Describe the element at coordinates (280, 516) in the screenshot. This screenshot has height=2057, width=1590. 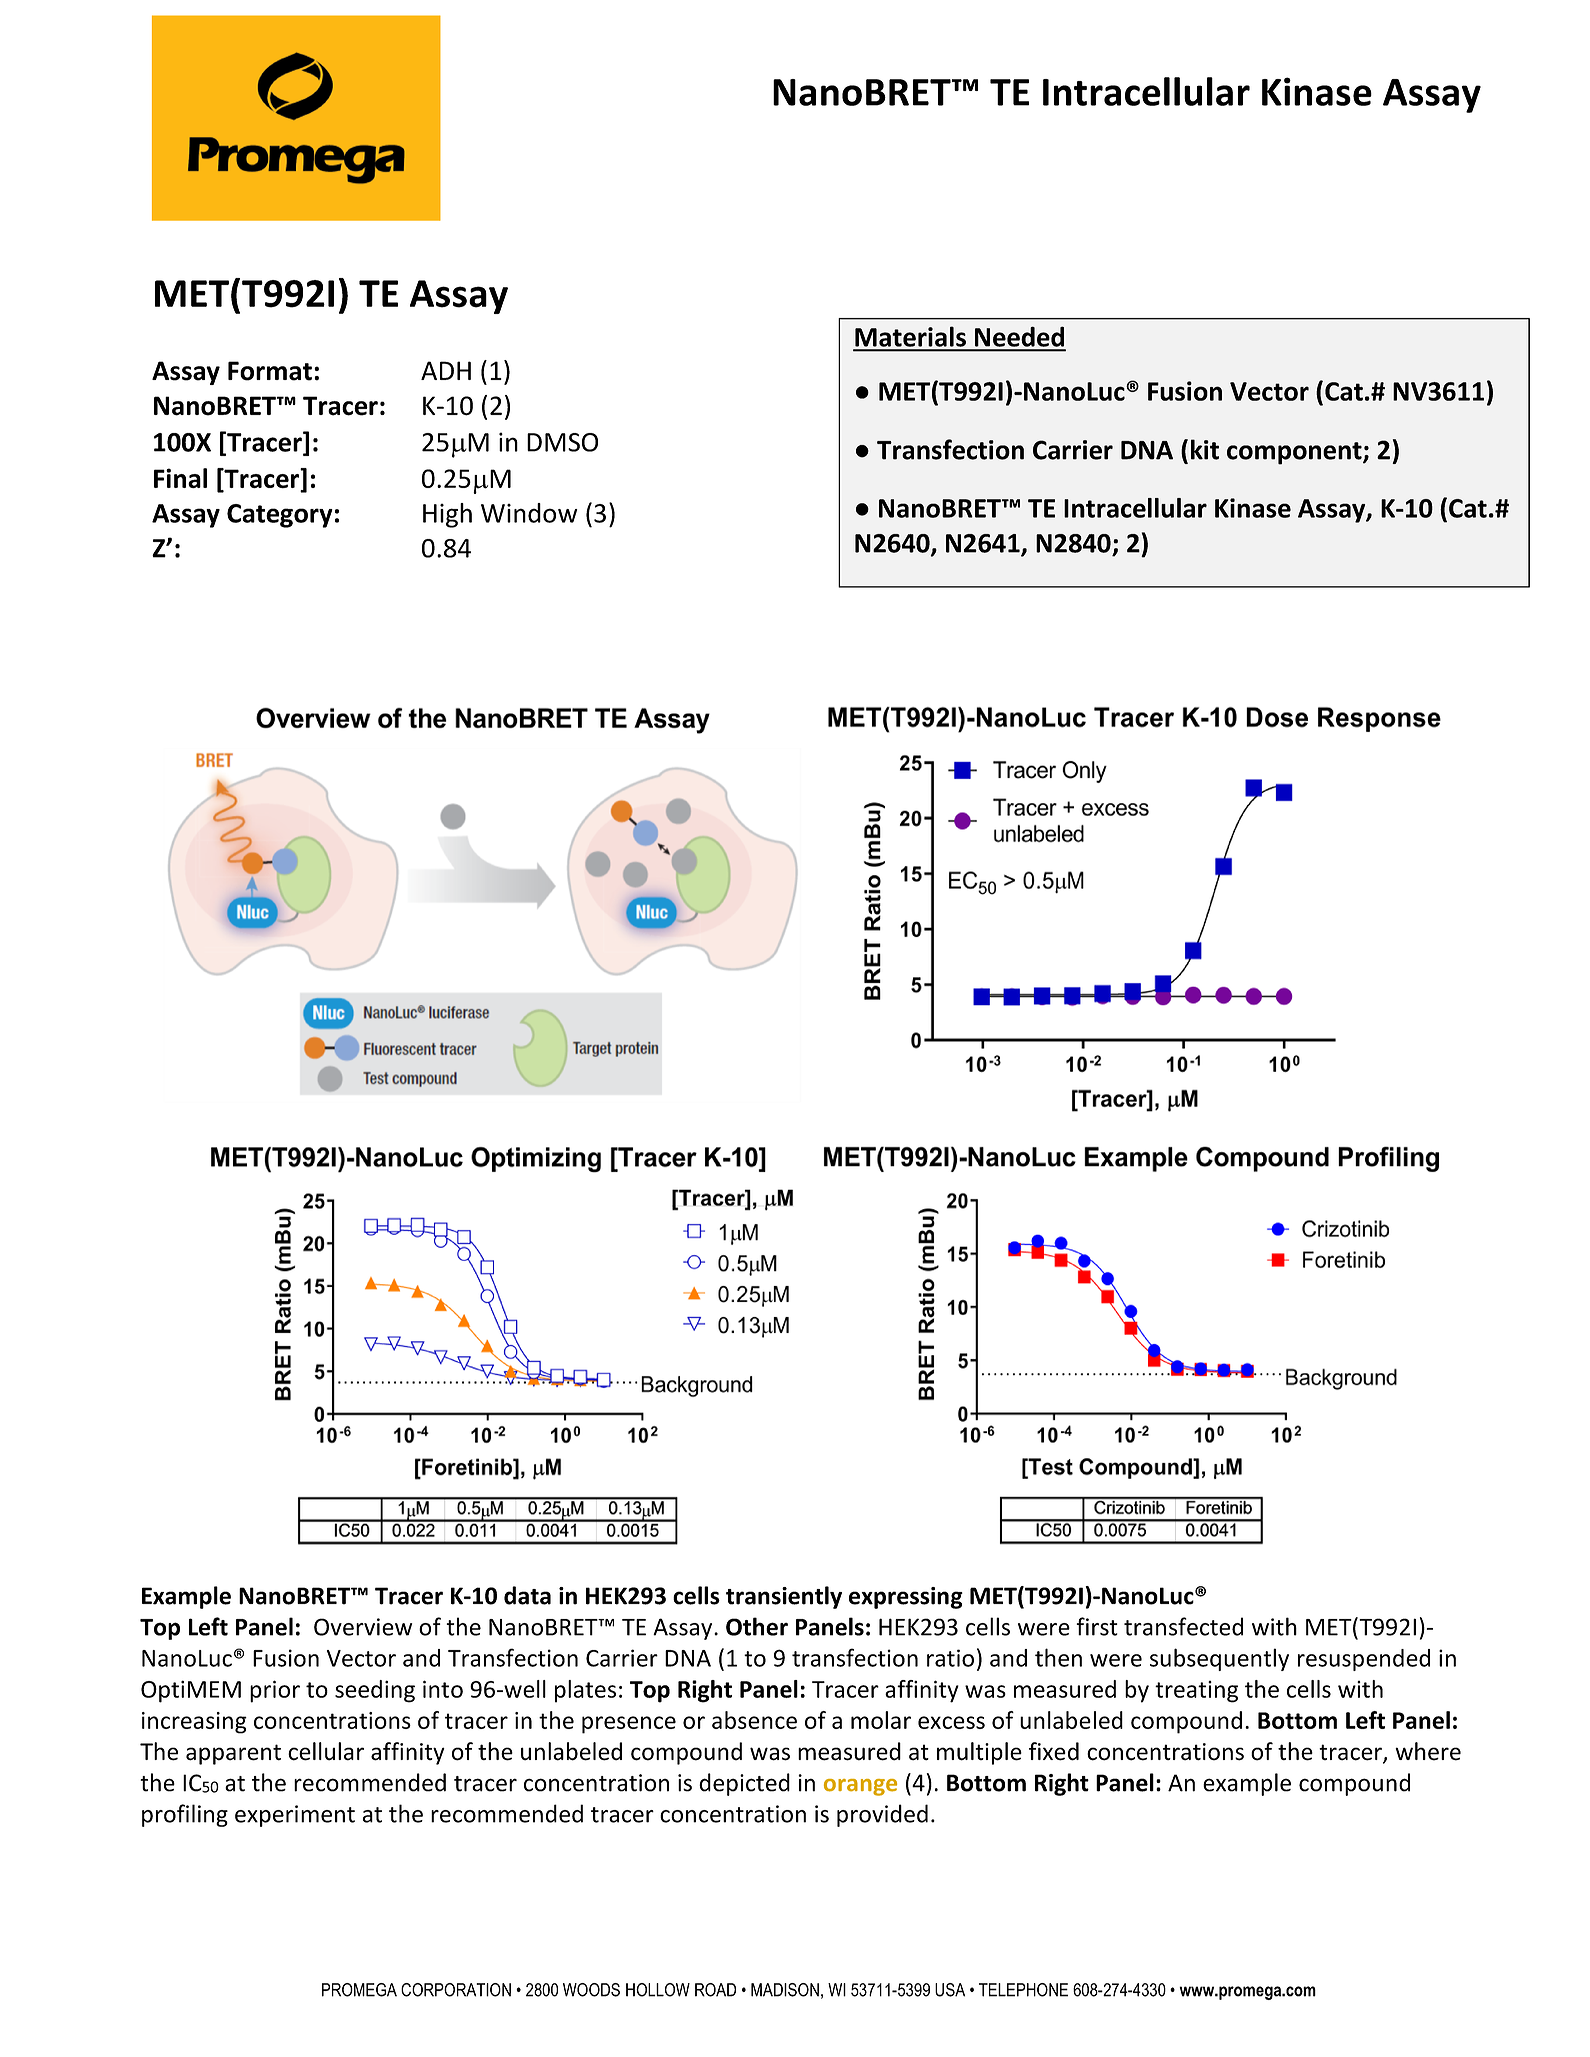
I see `Category` at that location.
